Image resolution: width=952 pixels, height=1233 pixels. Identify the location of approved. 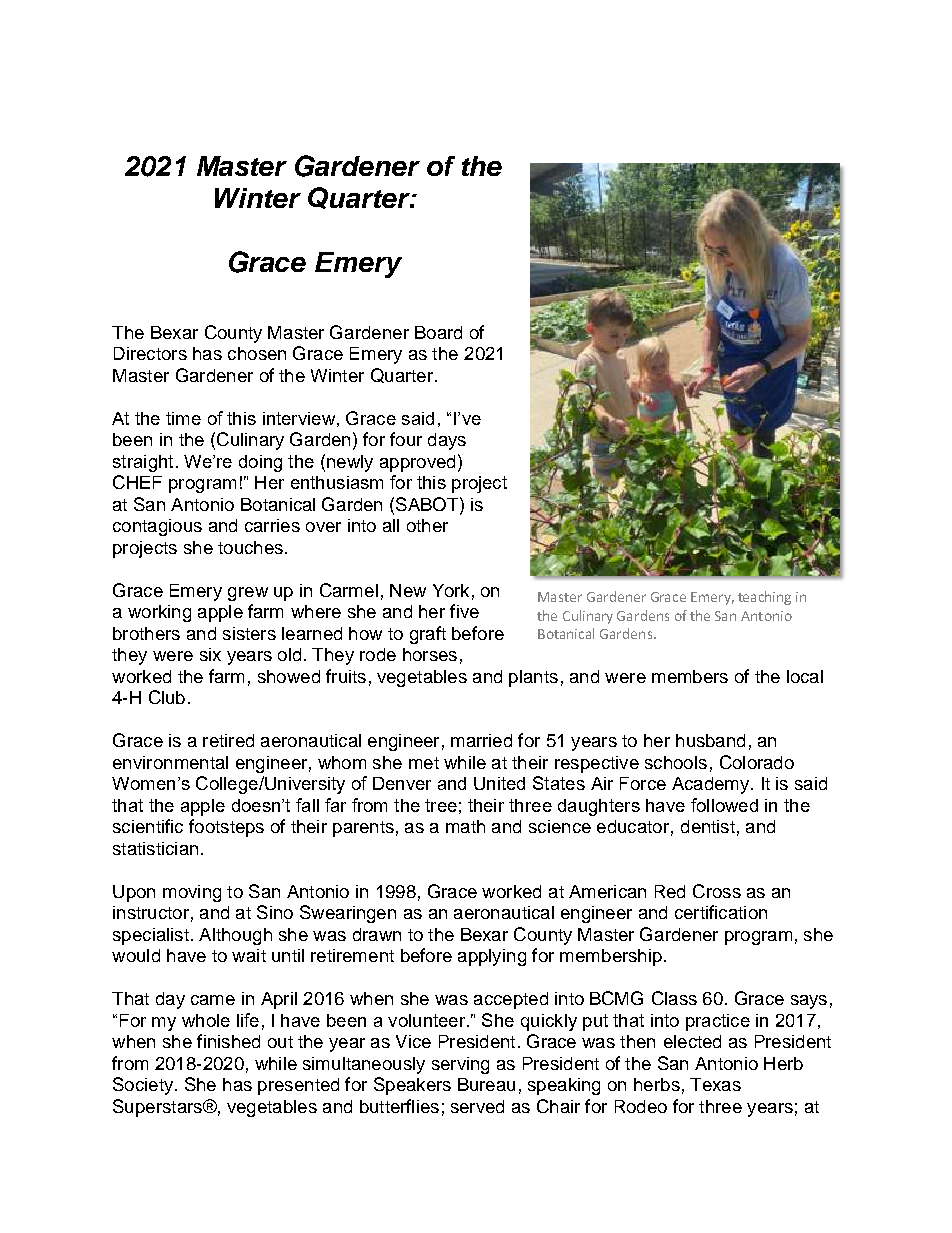
(417, 463).
